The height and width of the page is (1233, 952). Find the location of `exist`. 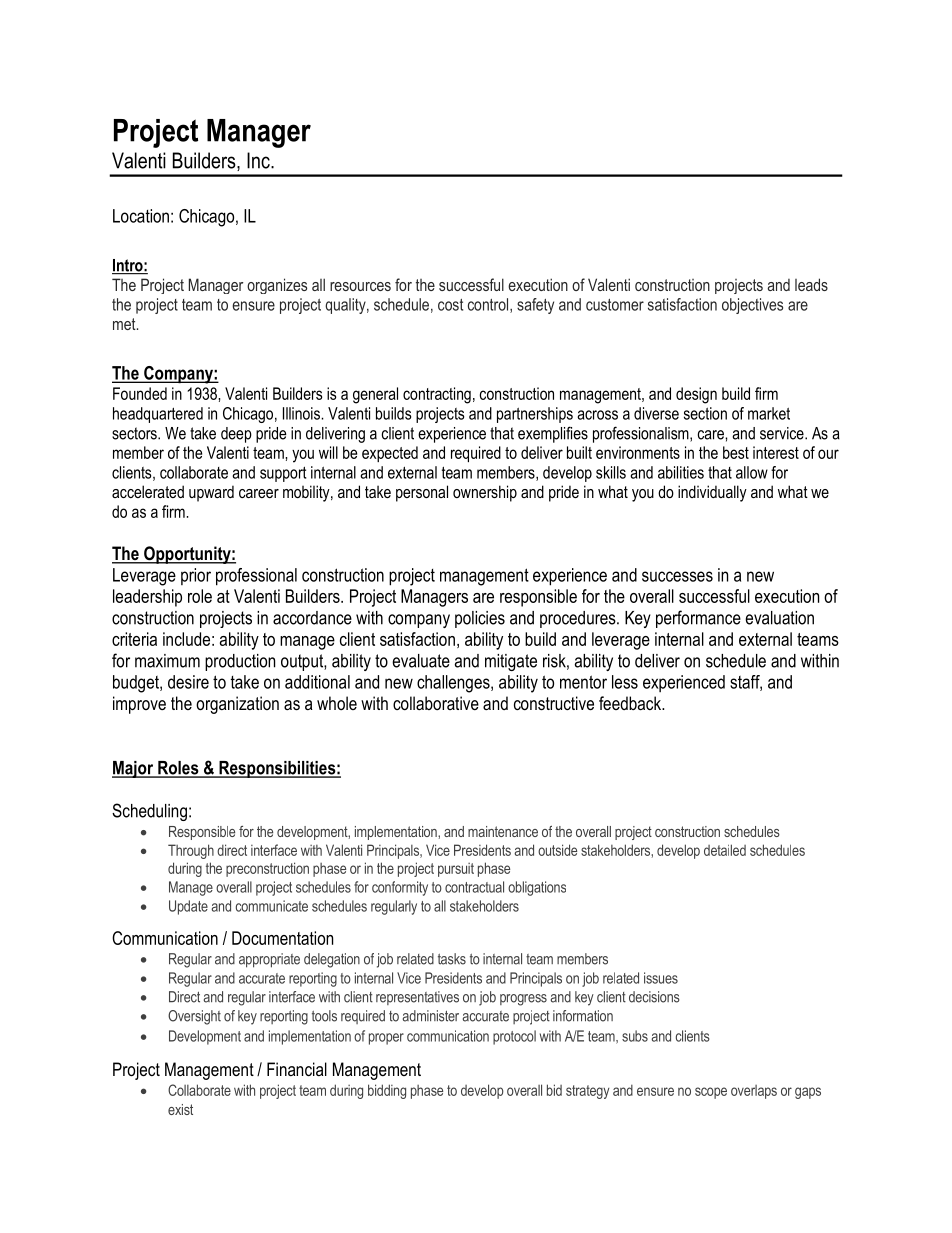

exist is located at coordinates (180, 1109).
